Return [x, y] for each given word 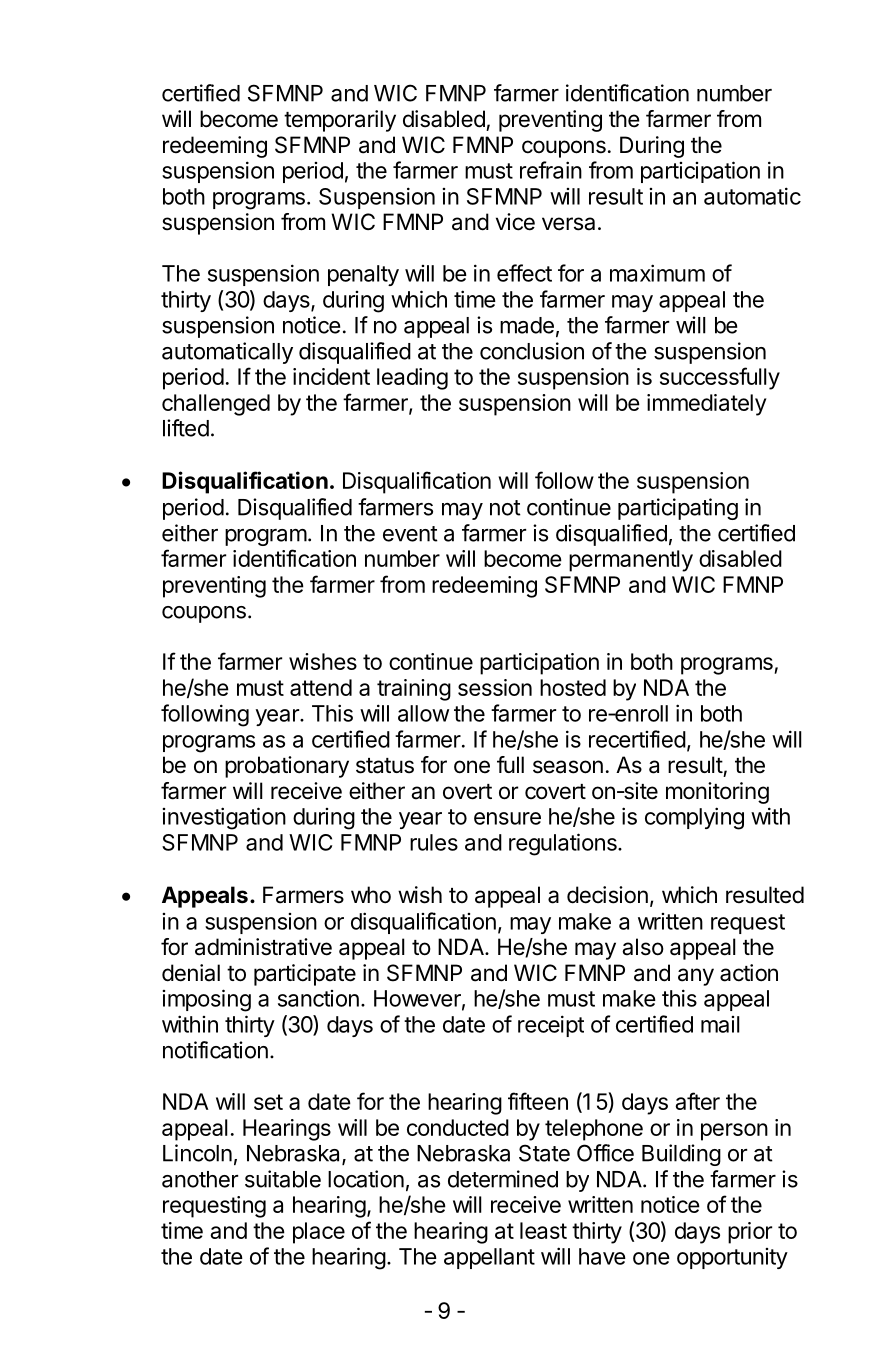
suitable [283, 1179]
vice [515, 222]
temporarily [340, 121]
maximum [657, 273]
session [495, 687]
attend [321, 687]
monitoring [717, 793]
